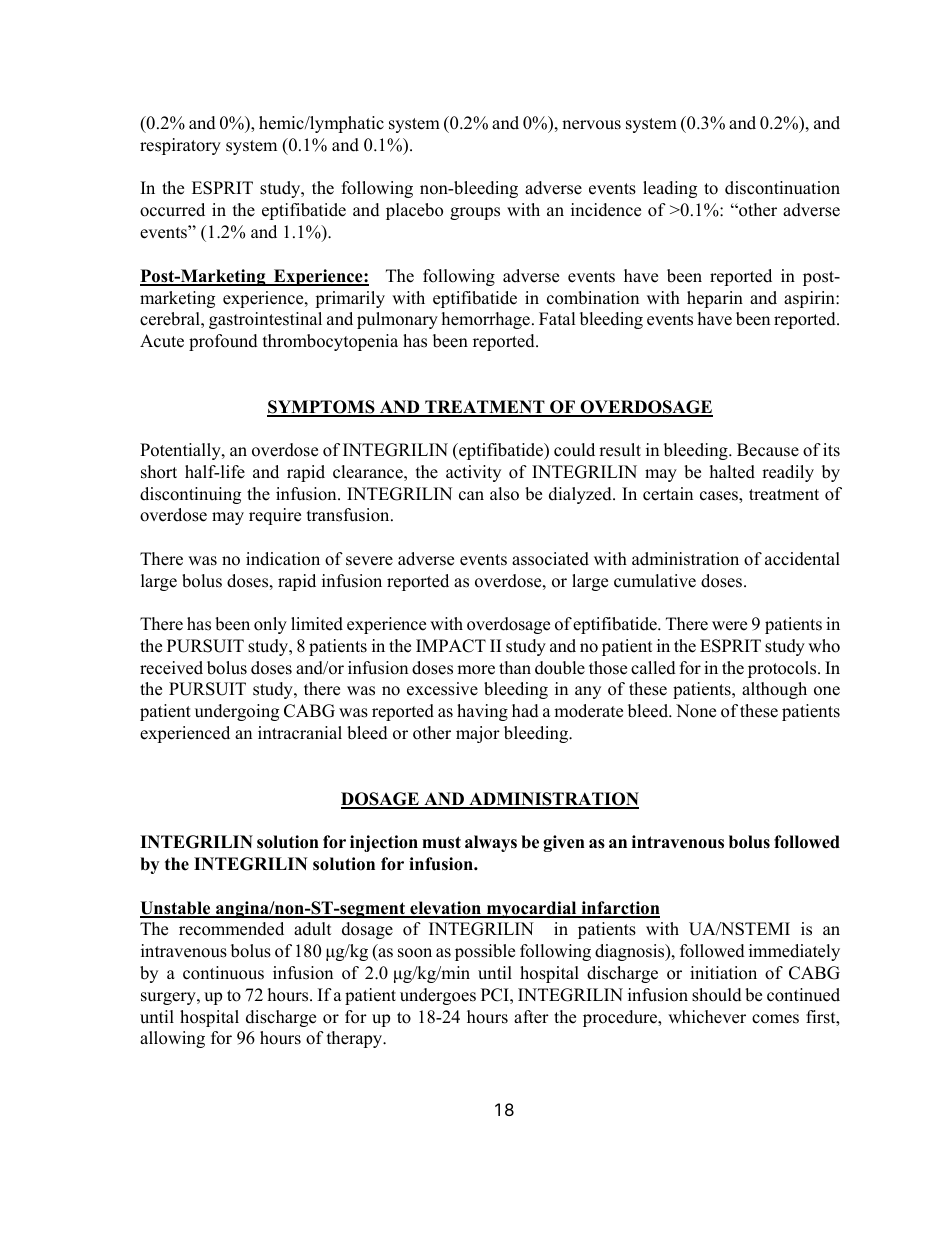 The height and width of the screenshot is (1233, 952). Describe the element at coordinates (782, 188) in the screenshot. I see `discontinuation` at that location.
